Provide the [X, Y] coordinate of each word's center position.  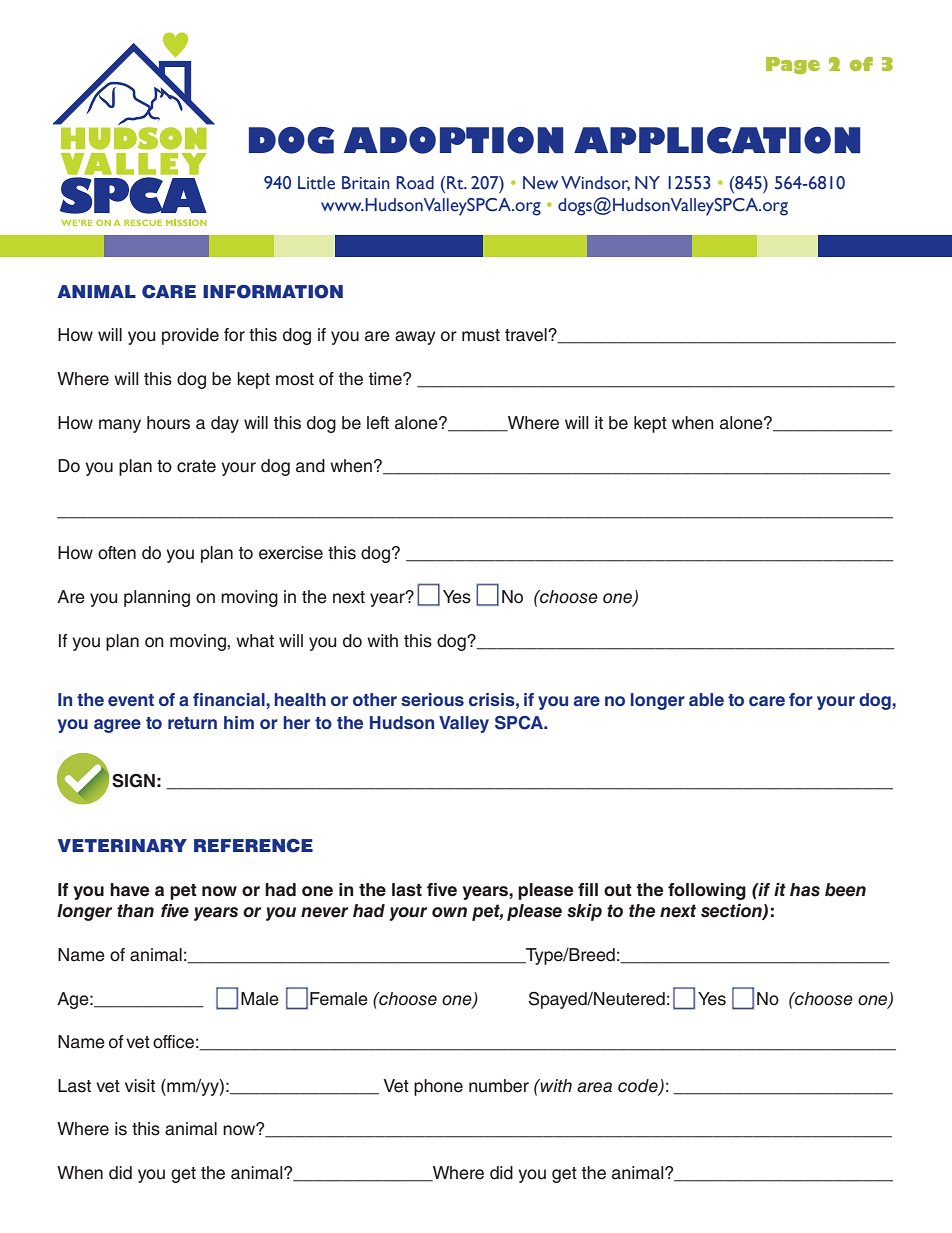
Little [316, 183]
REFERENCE [253, 846]
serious [432, 699]
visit [140, 1086]
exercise [291, 553]
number [499, 1086]
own [449, 912]
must [481, 335]
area [594, 1087]
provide [190, 336]
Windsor [595, 183]
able [706, 699]
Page [793, 65]
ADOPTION [453, 140]
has [805, 890]
